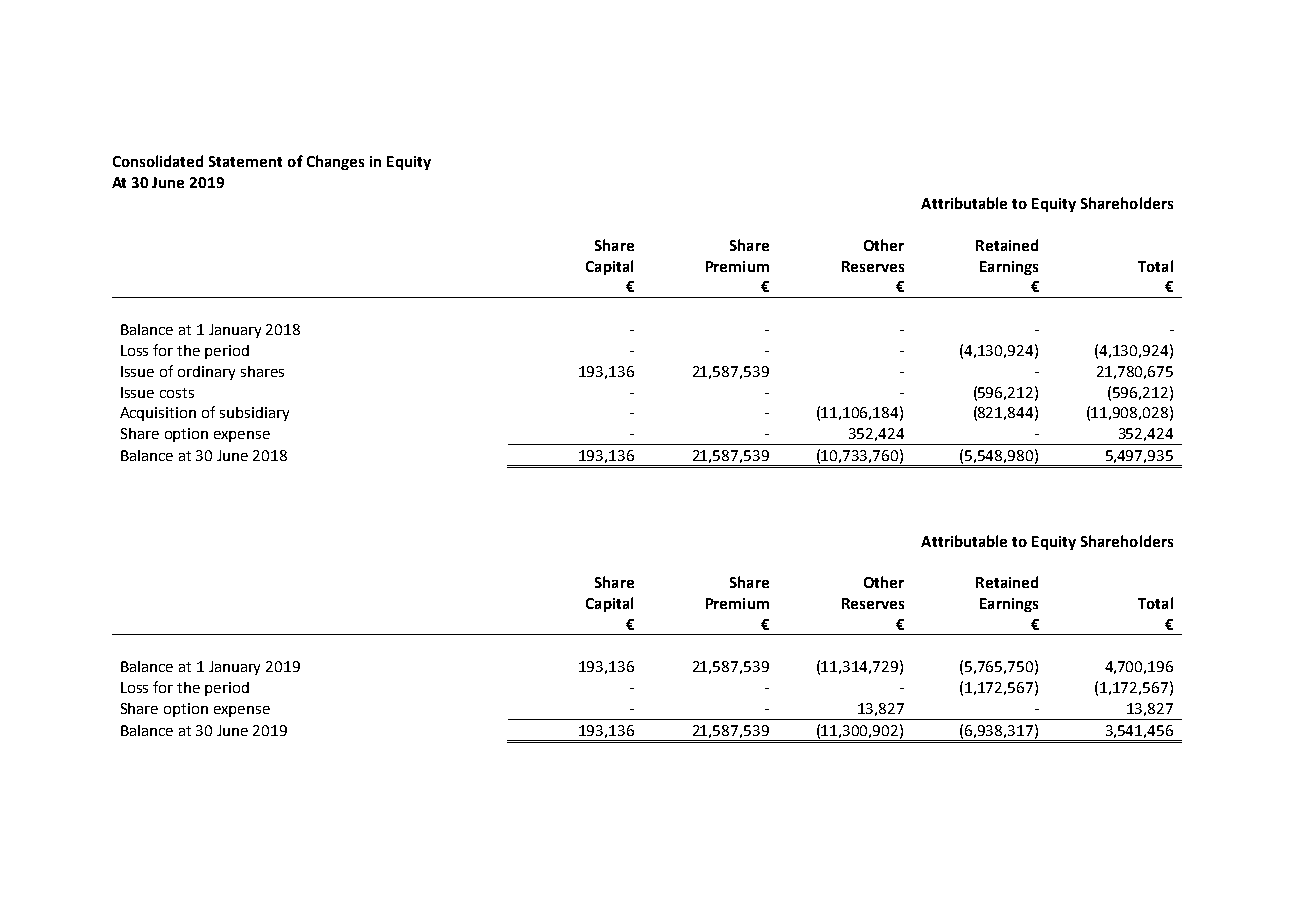  I want to click on Statement, so click(245, 161).
